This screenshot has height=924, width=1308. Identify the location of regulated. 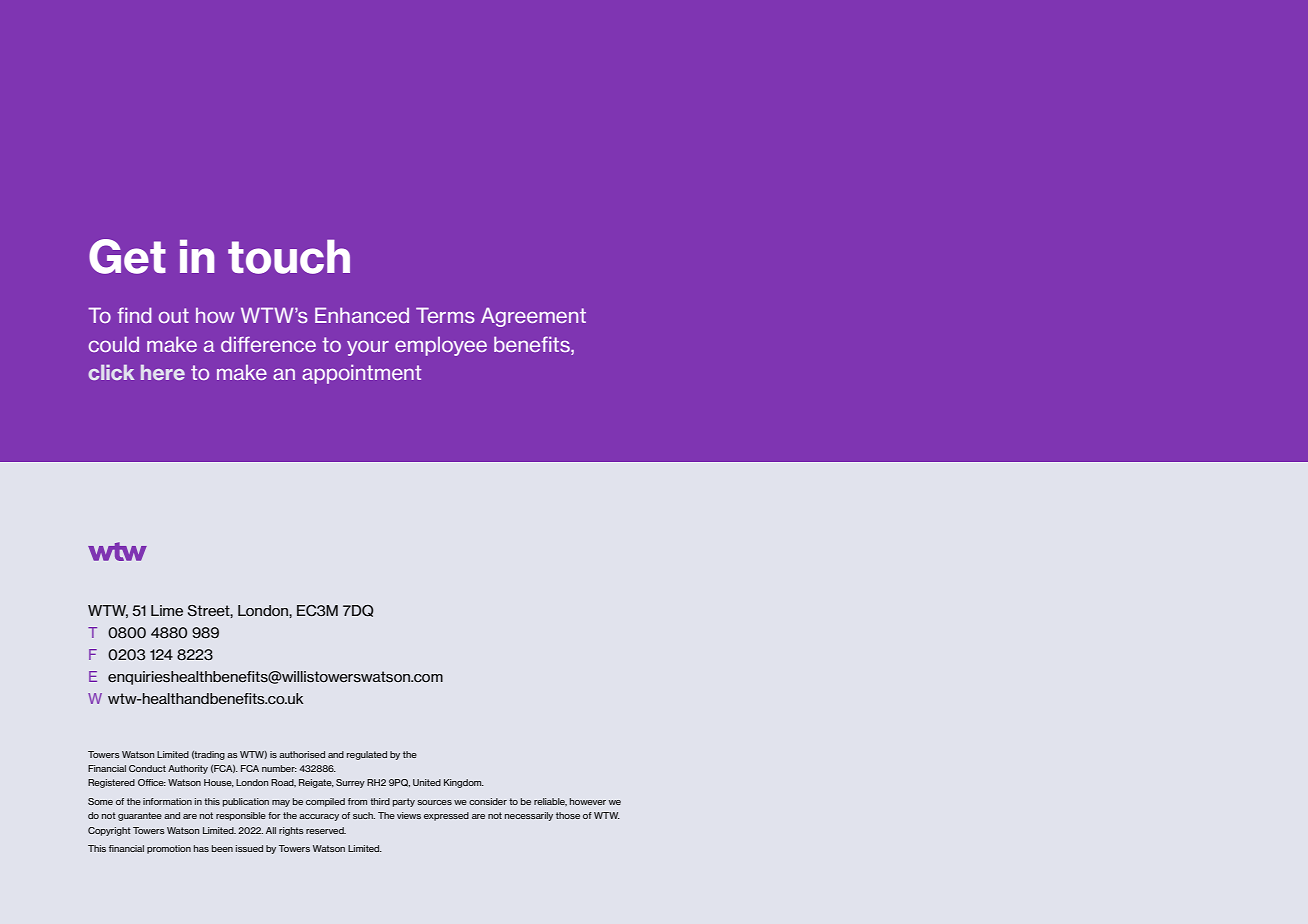
(367, 755).
